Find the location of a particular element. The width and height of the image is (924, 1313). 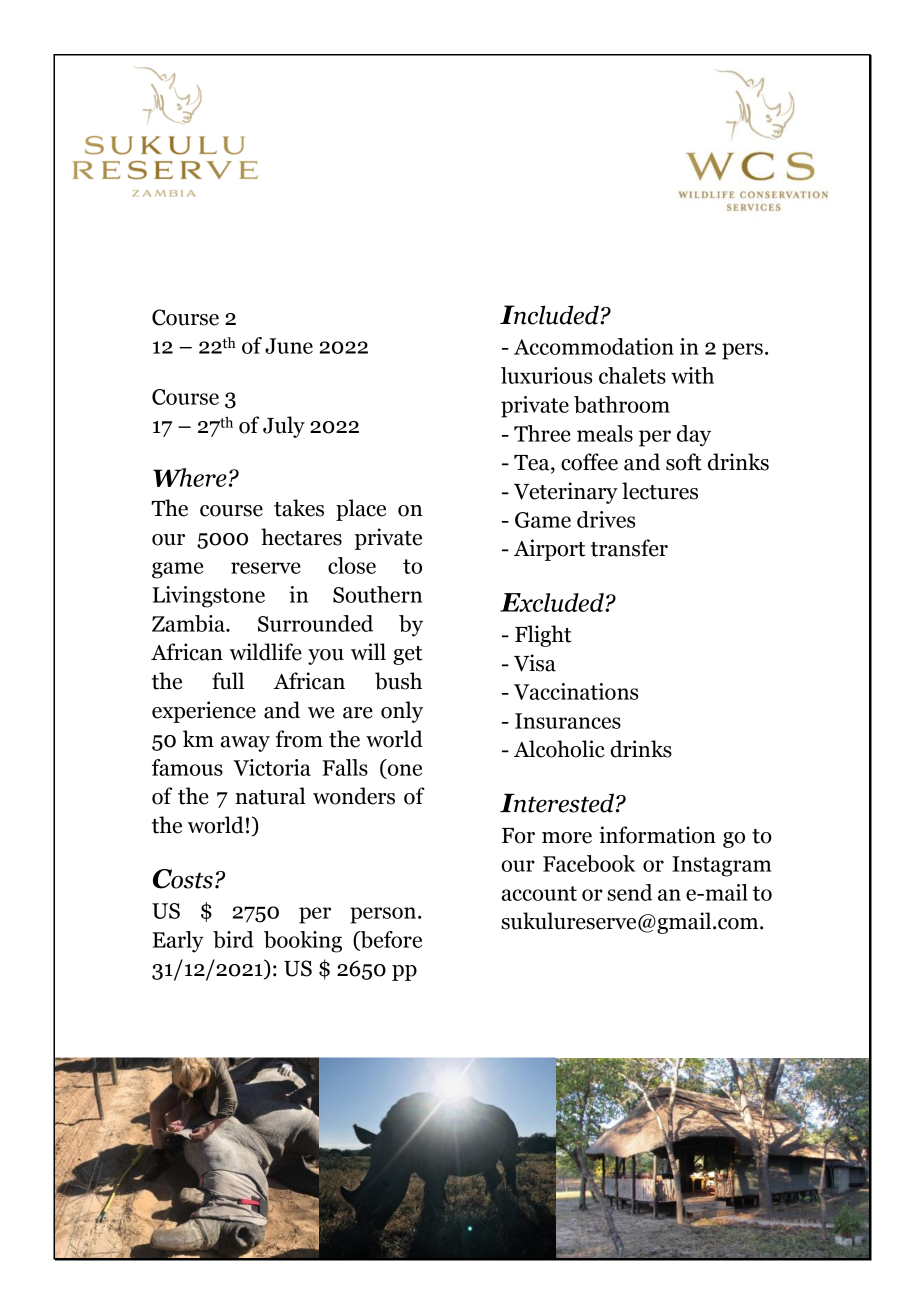

lectures is located at coordinates (660, 491).
